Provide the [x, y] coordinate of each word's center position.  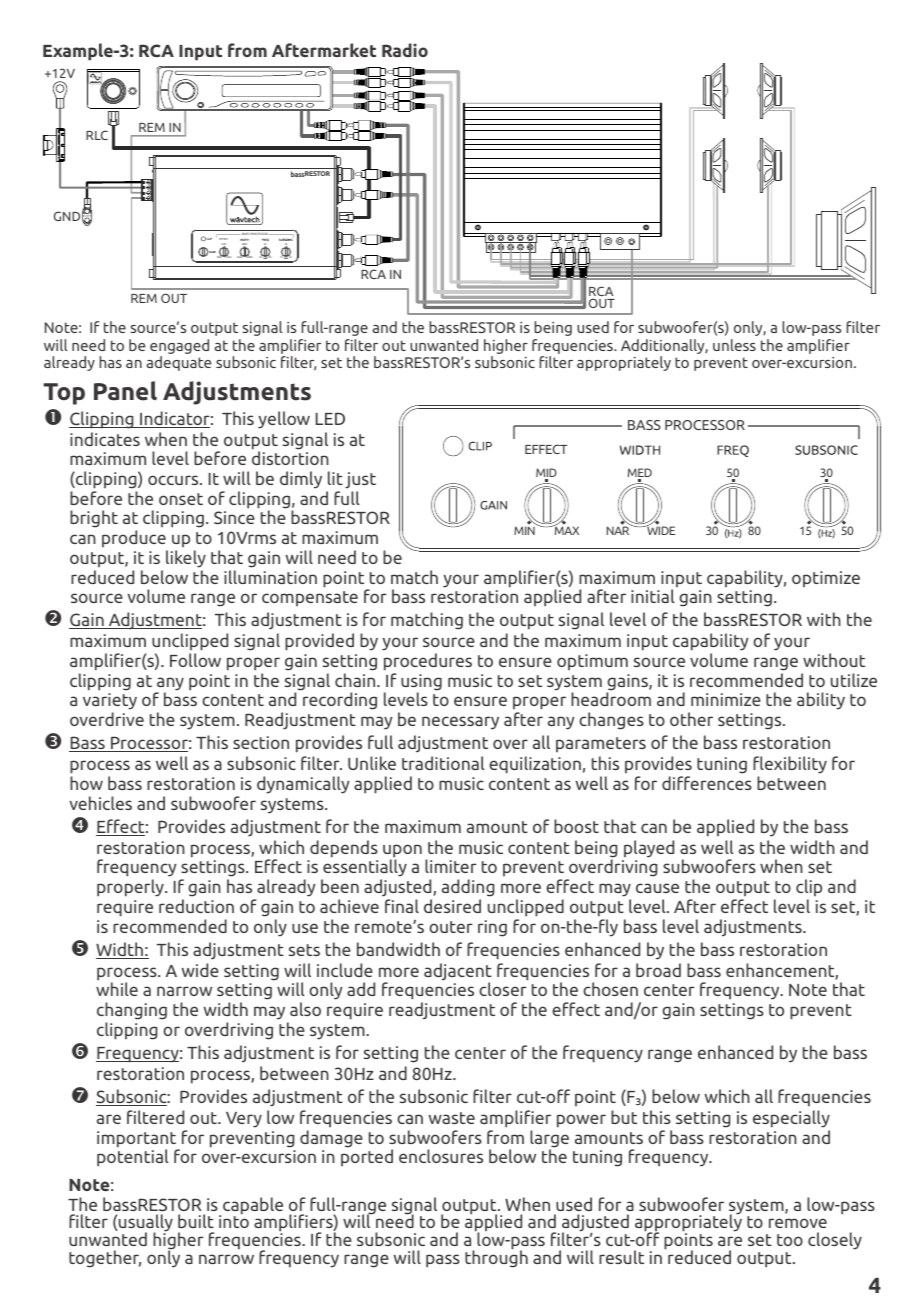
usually [145, 1224]
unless [734, 345]
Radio [405, 50]
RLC [97, 135]
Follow [195, 660]
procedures [428, 662]
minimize [726, 699]
